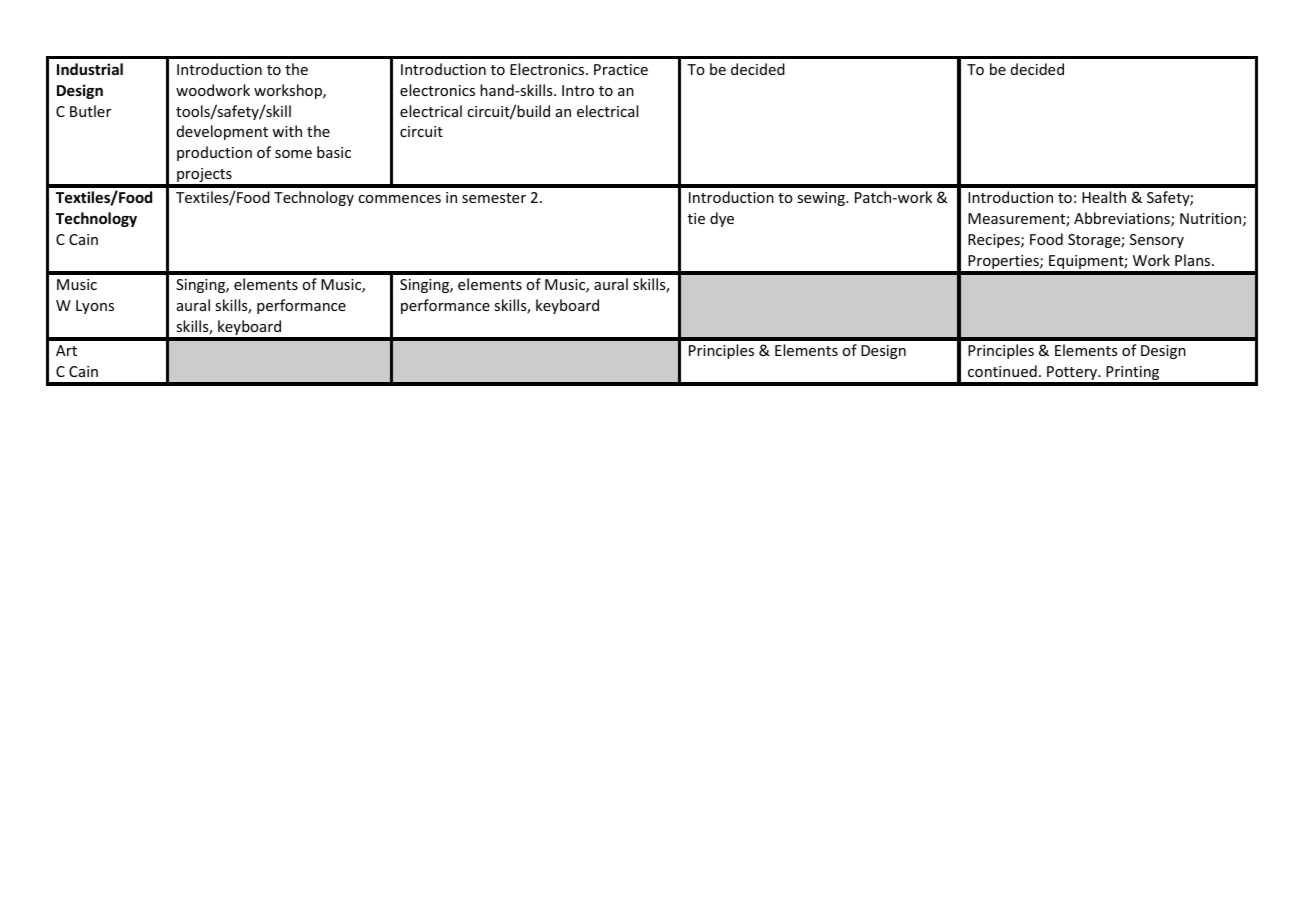 The width and height of the page is (1308, 924). What do you see at coordinates (287, 131) in the page?
I see `with` at bounding box center [287, 131].
